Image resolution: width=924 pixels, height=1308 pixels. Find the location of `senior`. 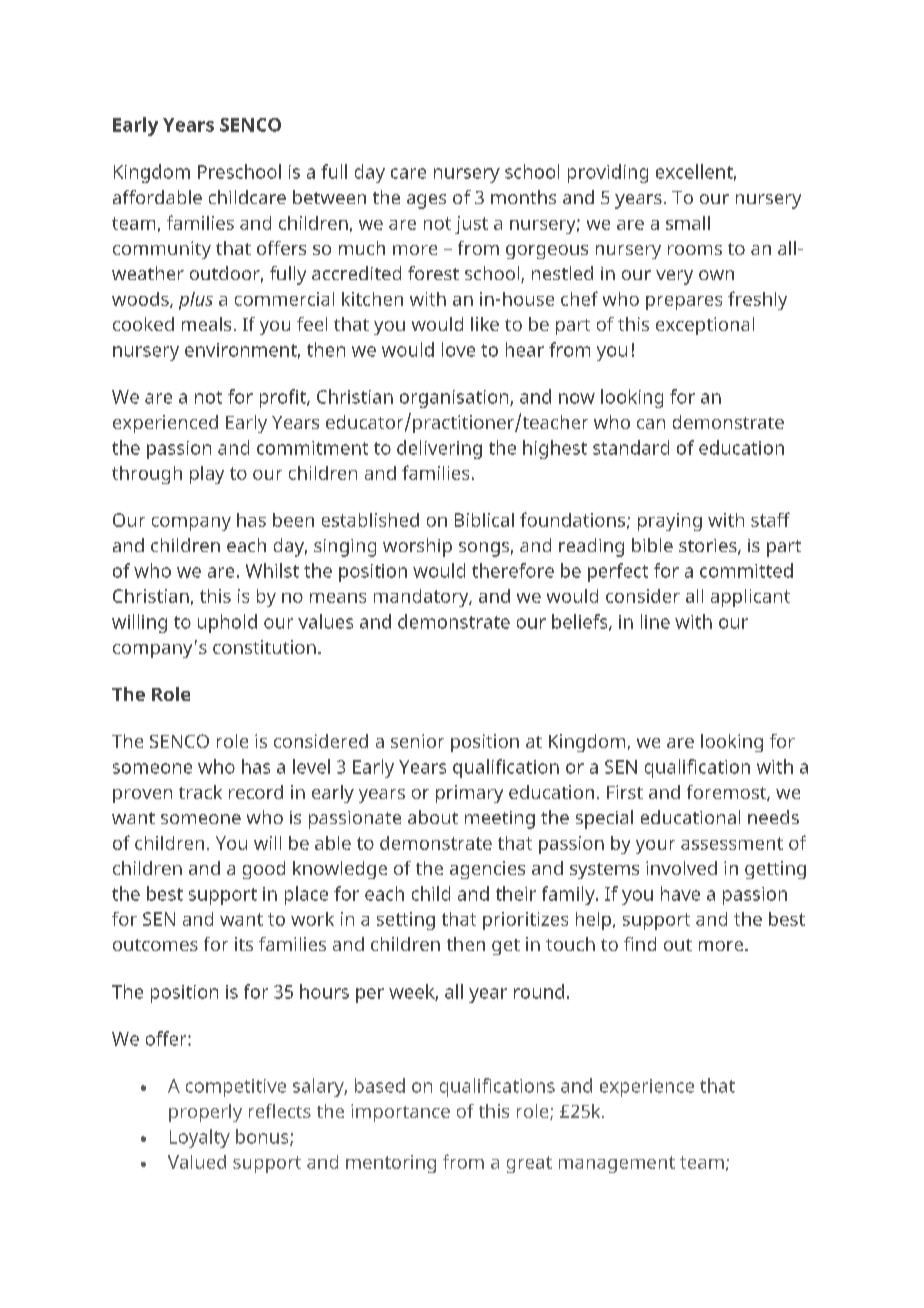

senior is located at coordinates (417, 741).
